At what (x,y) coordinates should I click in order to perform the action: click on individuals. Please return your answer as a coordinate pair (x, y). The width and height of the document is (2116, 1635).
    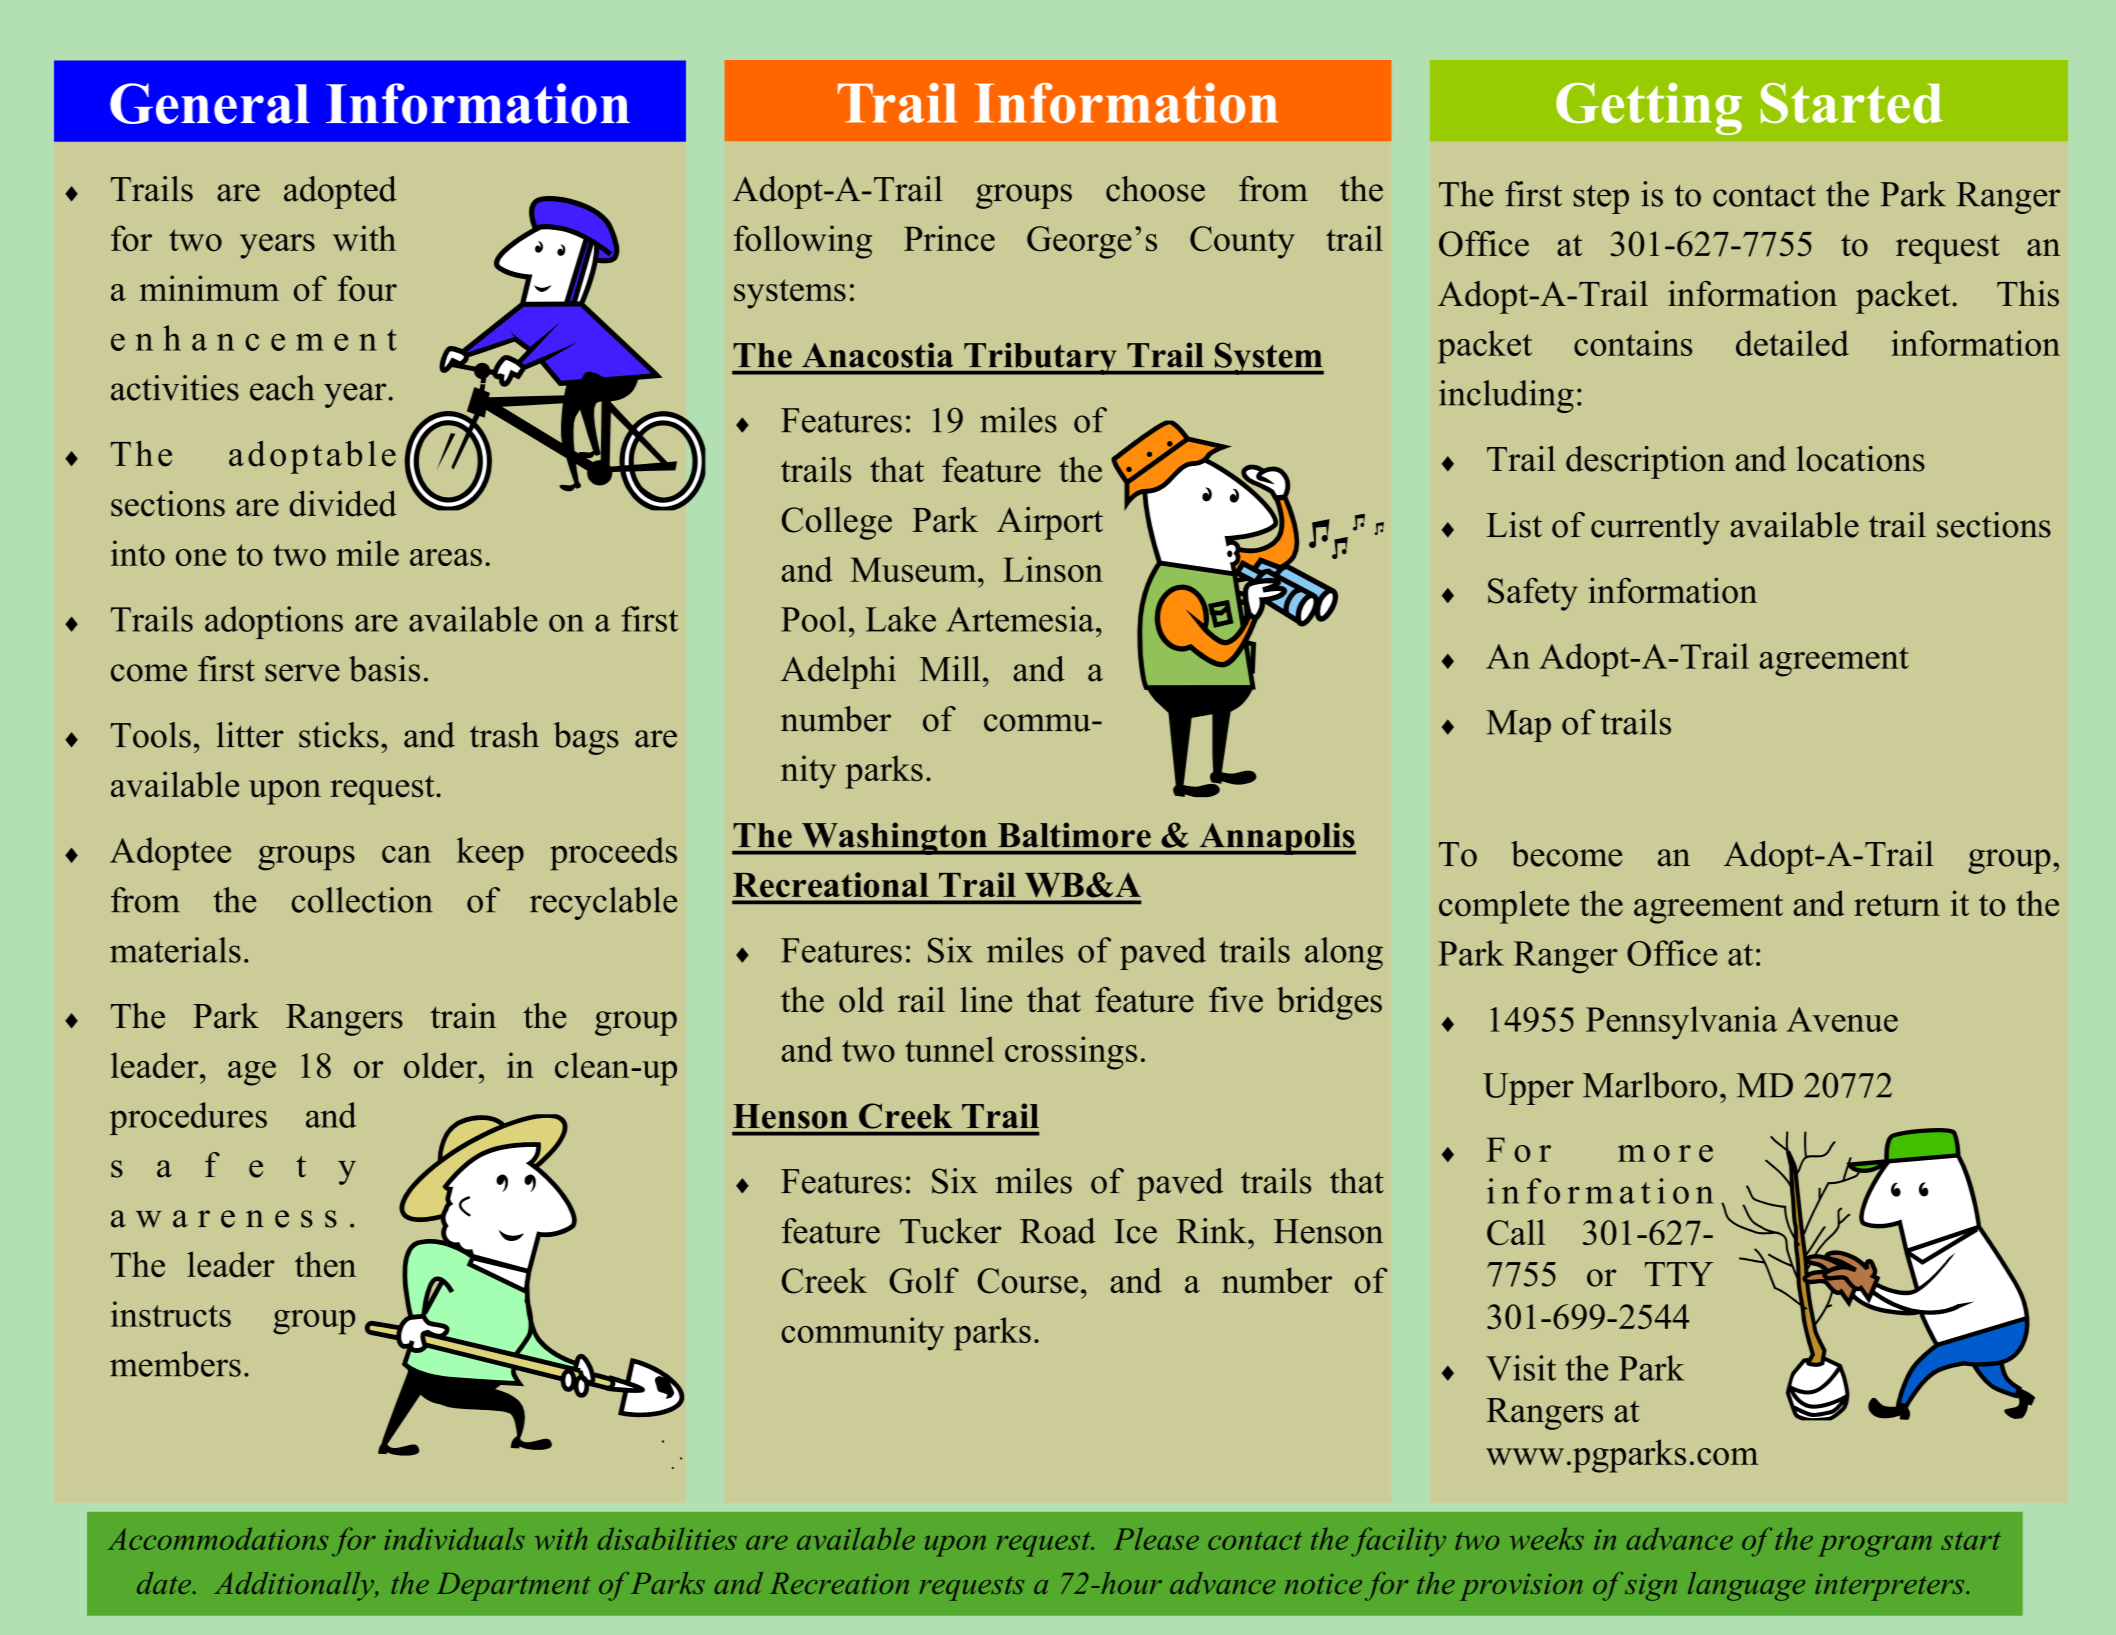
    Looking at the image, I should click on (454, 1539).
